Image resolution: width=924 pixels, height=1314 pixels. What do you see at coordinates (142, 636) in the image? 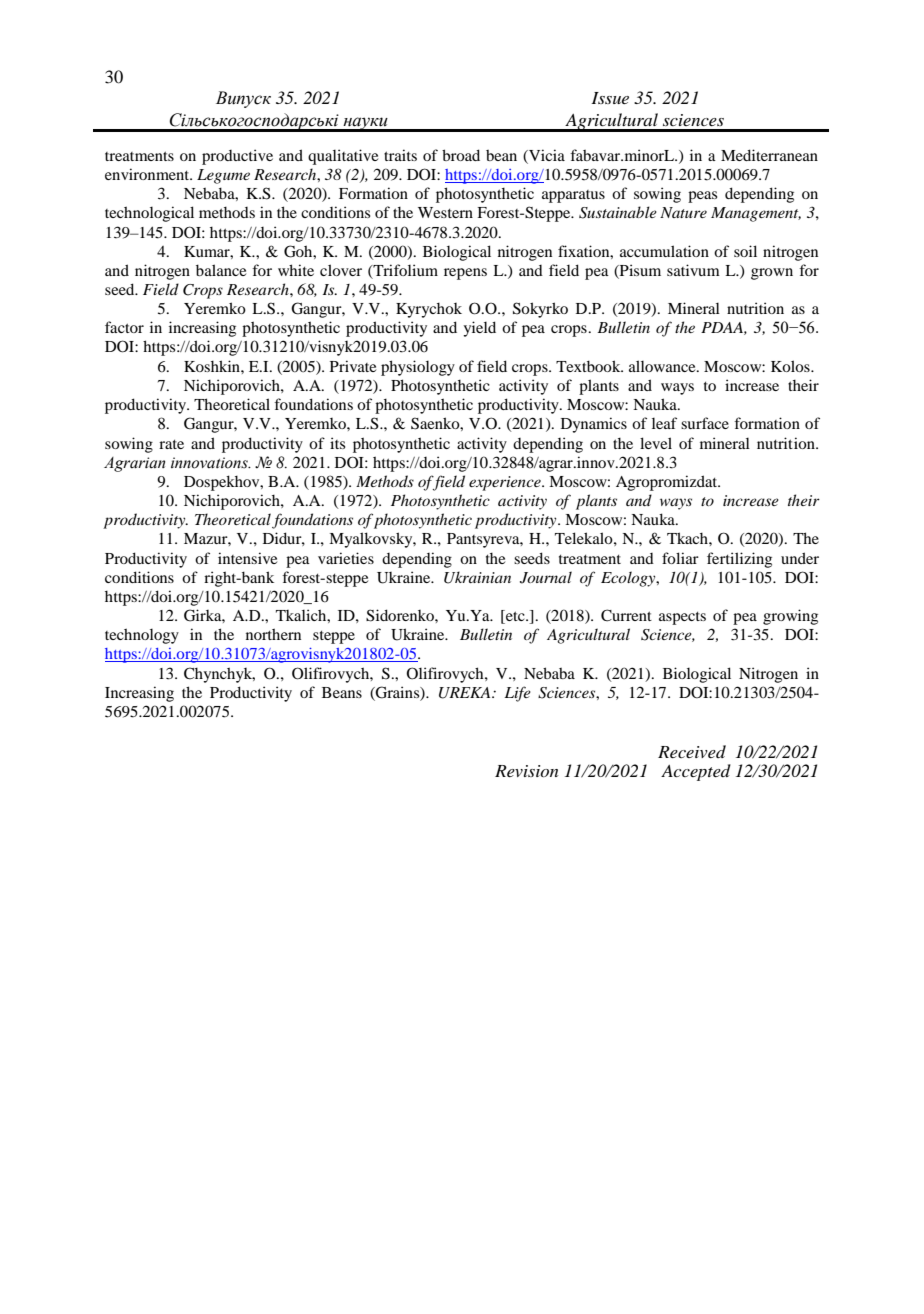
I see `technology` at bounding box center [142, 636].
